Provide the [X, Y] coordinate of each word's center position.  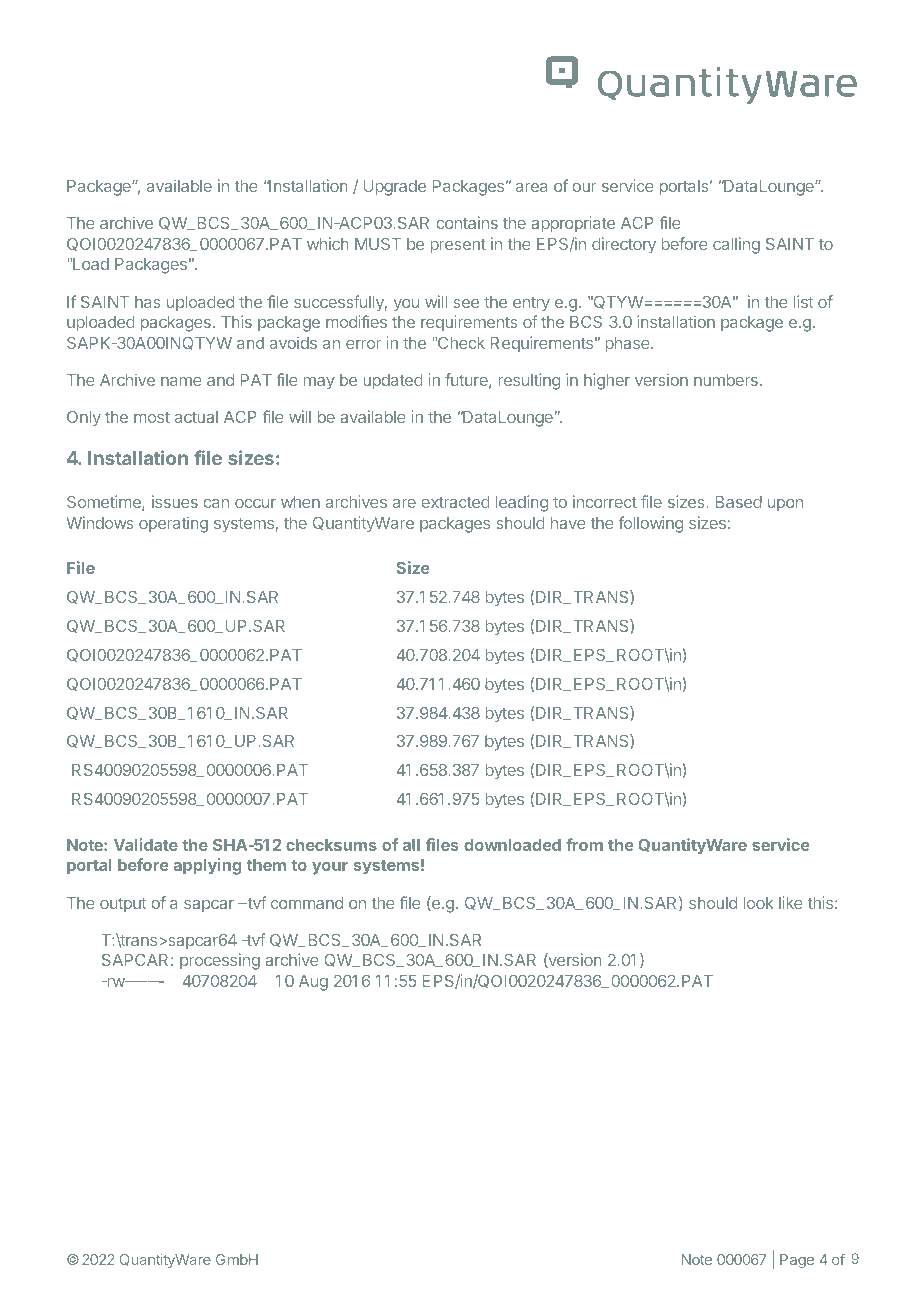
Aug [313, 983]
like [791, 902]
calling [736, 245]
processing [220, 961]
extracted [456, 502]
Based [739, 502]
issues [175, 501]
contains [467, 222]
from [584, 844]
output [123, 905]
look [758, 903]
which [327, 243]
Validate [146, 844]
